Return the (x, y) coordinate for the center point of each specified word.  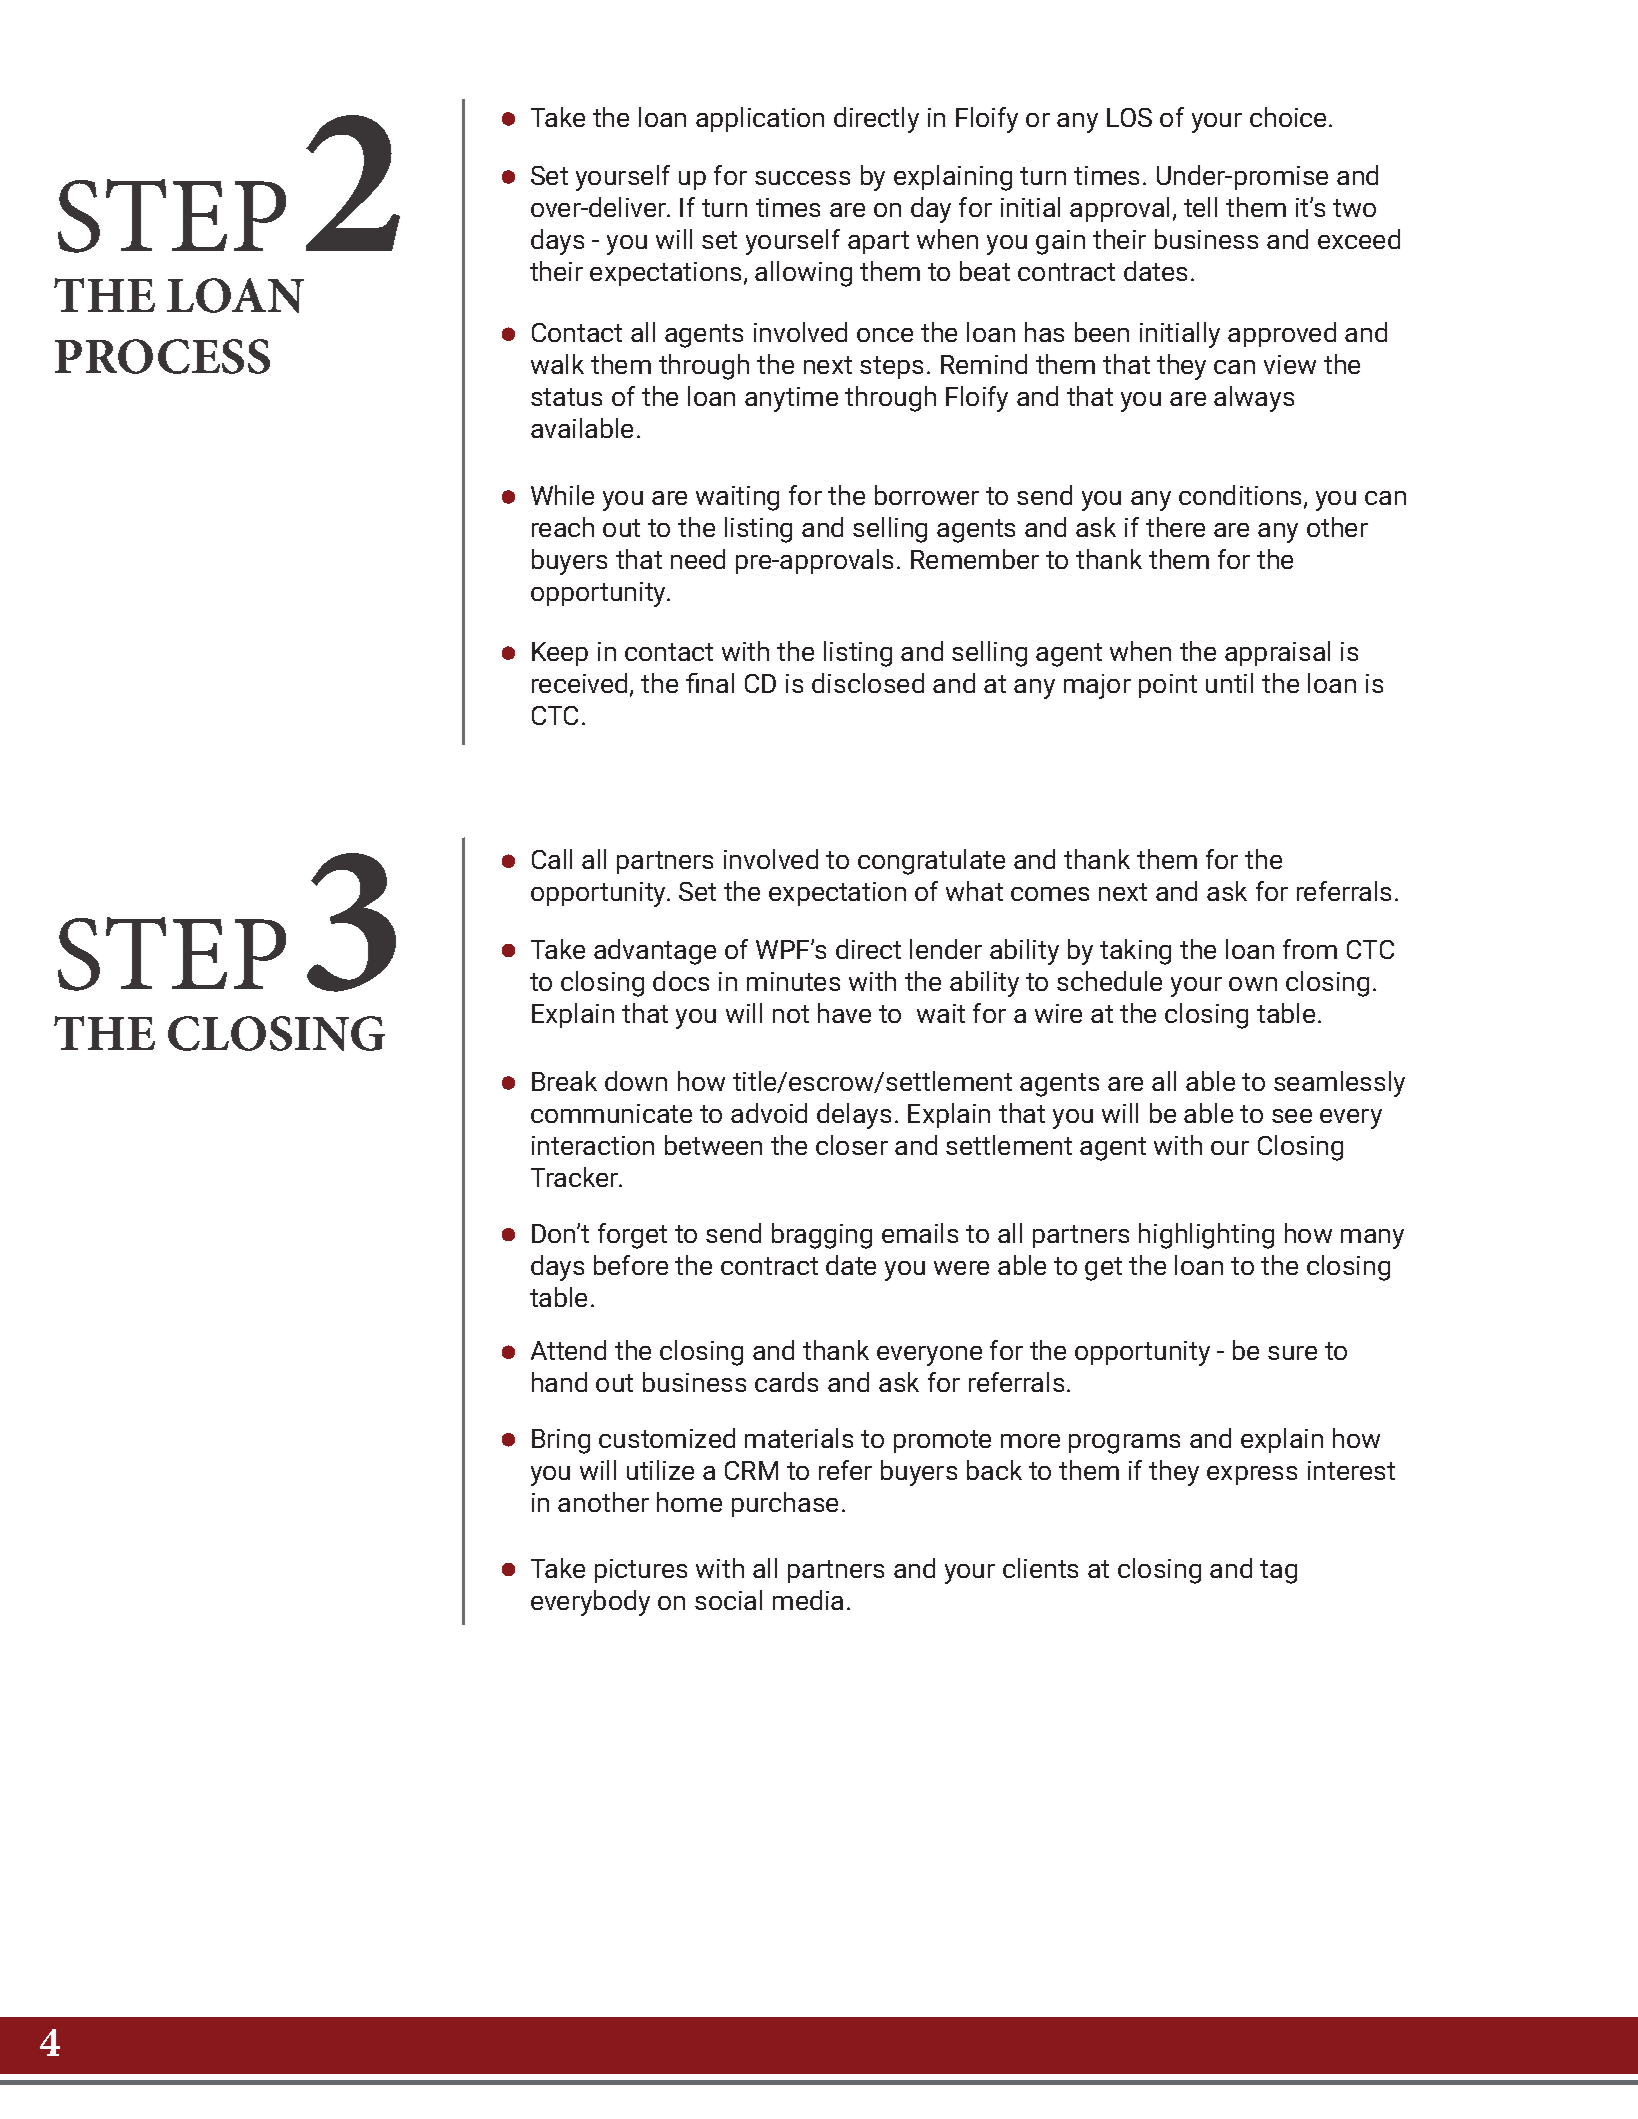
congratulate (931, 862)
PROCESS (162, 356)
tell (1200, 207)
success (802, 178)
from (1310, 949)
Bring (561, 1441)
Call (552, 859)
